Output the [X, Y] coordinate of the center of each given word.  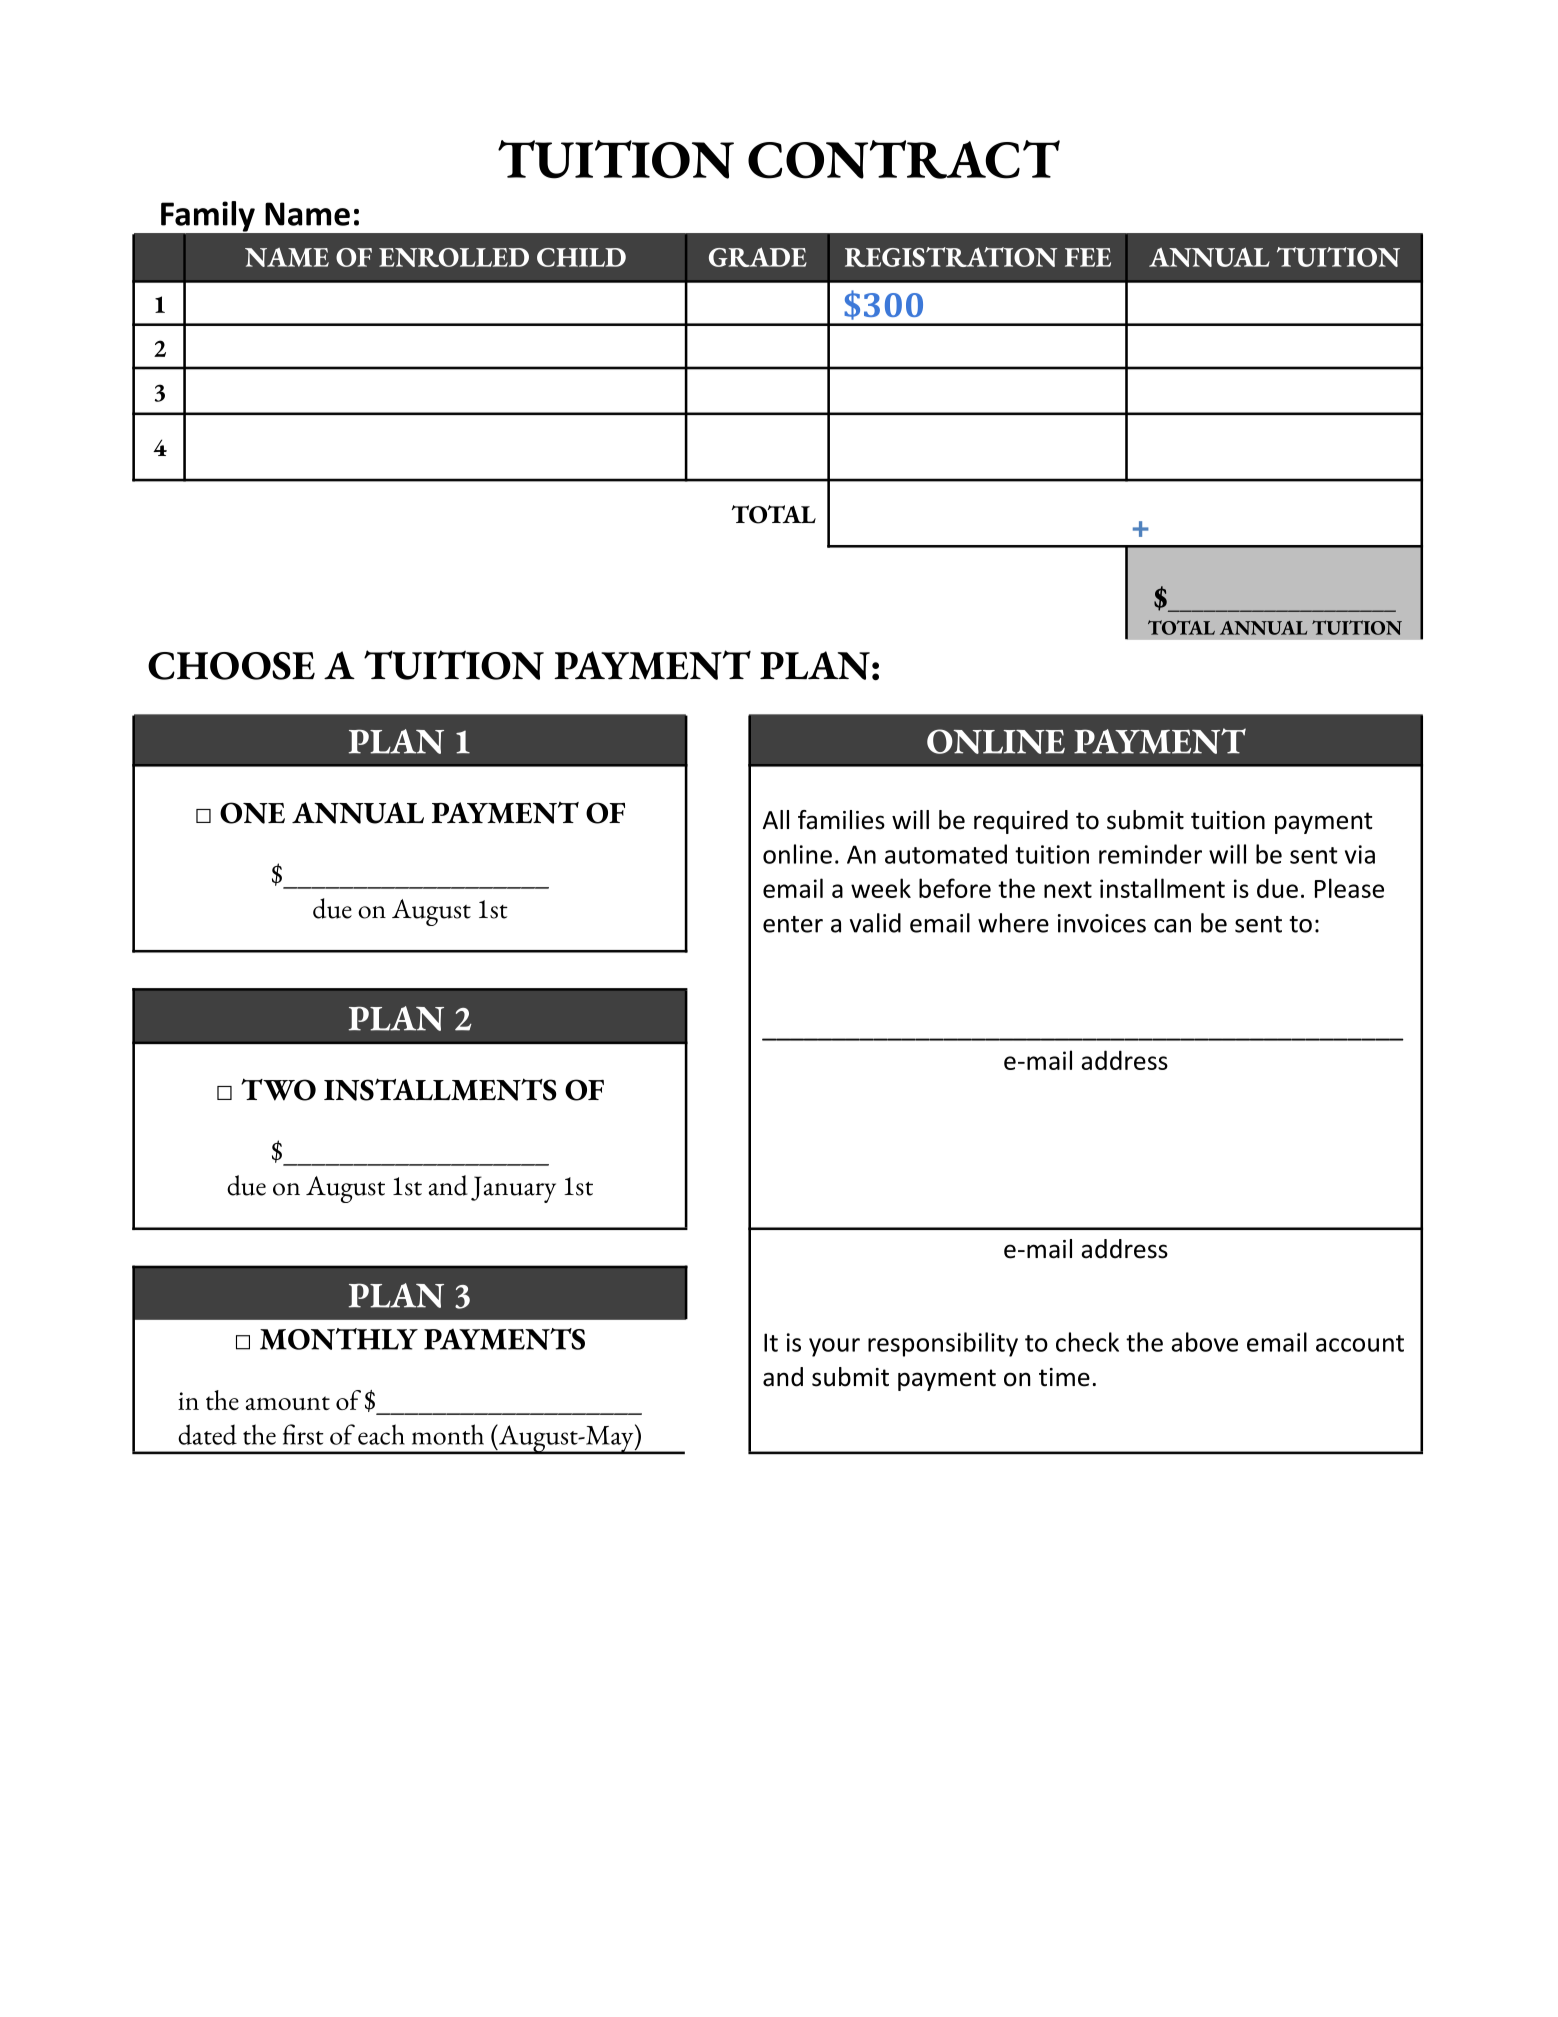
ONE [252, 813]
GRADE [758, 257]
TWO [278, 1089]
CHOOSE [231, 666]
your [834, 1347]
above [1205, 1342]
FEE [1088, 257]
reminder [1150, 854]
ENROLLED [454, 257]
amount [288, 1403]
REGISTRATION [951, 257]
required [1021, 822]
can [1172, 926]
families [841, 820]
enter [793, 924]
